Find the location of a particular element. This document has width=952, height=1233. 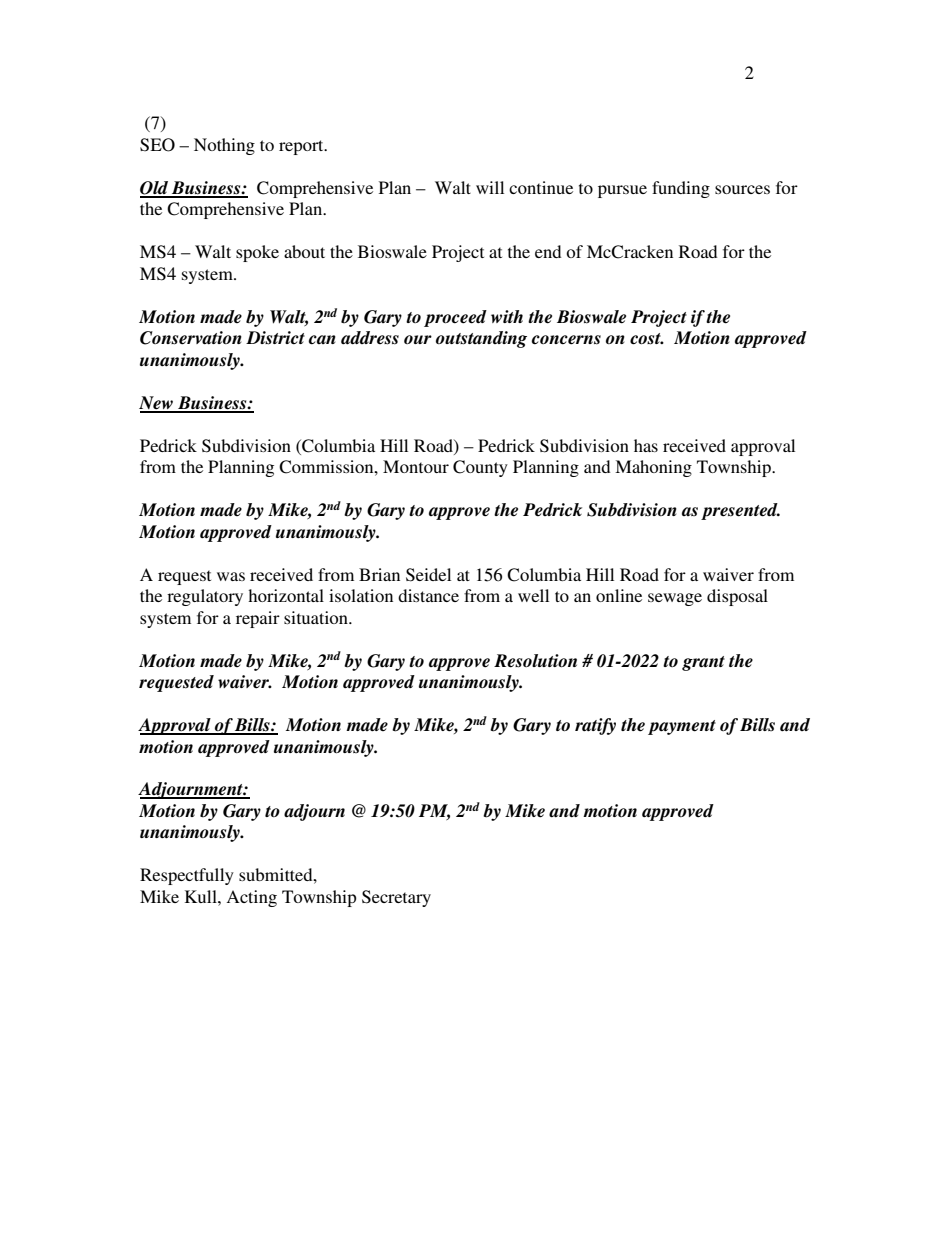

Respectfully is located at coordinates (187, 876).
